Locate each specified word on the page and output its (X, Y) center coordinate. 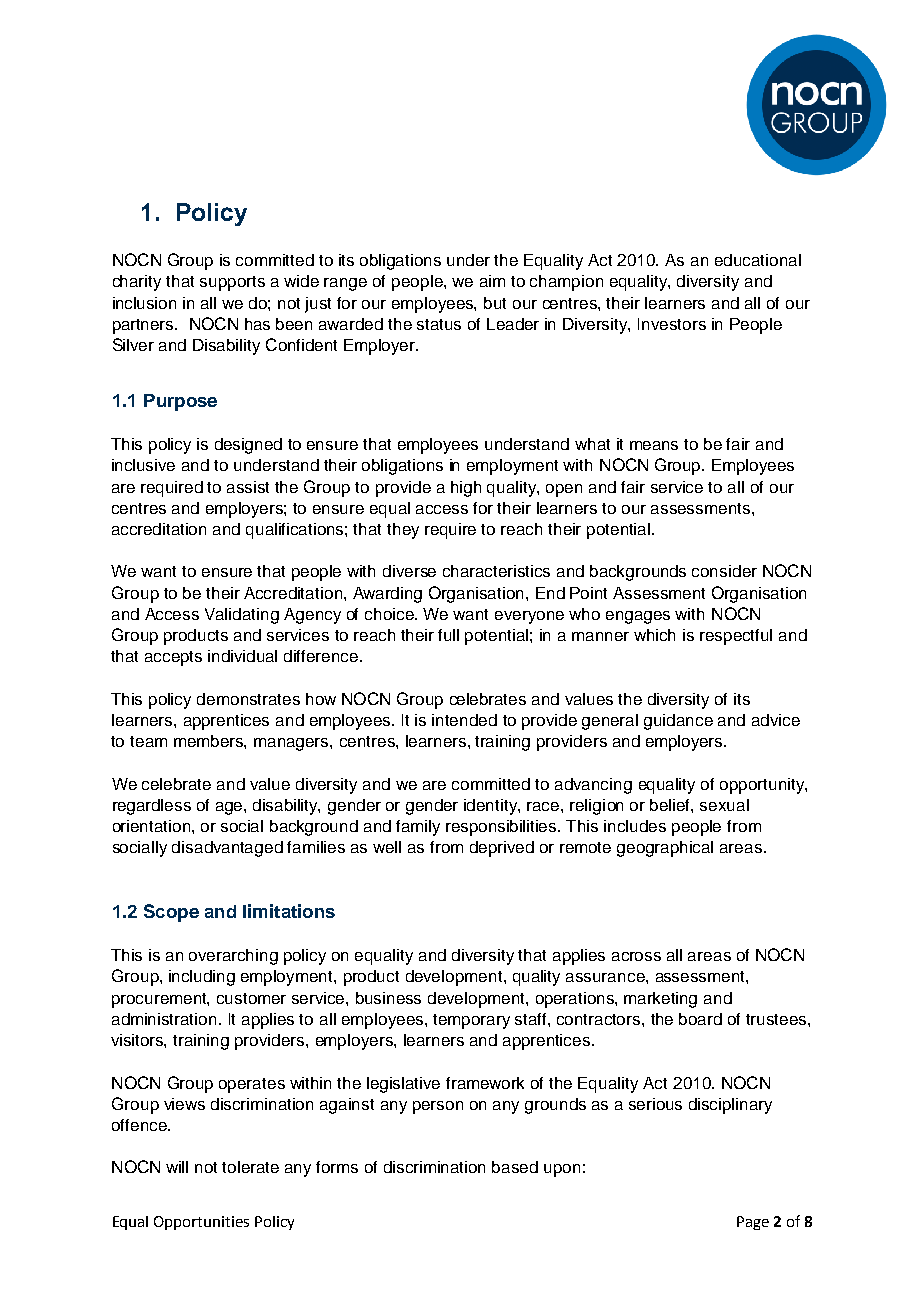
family (418, 828)
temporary (471, 1021)
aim (492, 281)
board (700, 1019)
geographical (665, 849)
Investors (672, 324)
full (448, 635)
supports (232, 283)
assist (248, 487)
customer (251, 998)
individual (242, 656)
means (654, 445)
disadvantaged (227, 849)
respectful (736, 637)
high (466, 489)
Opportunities (201, 1223)
